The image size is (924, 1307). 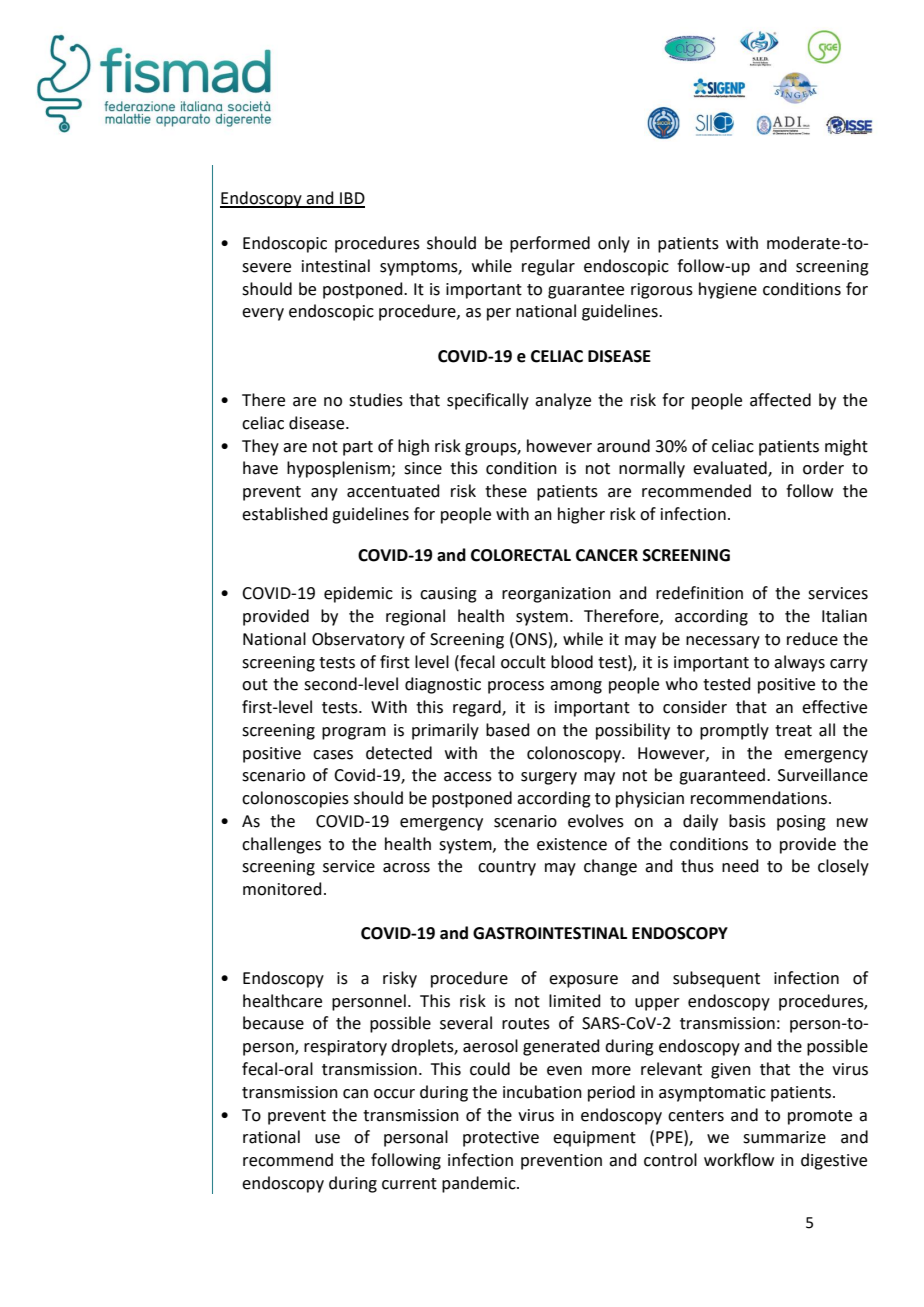 I want to click on always, so click(x=799, y=663).
